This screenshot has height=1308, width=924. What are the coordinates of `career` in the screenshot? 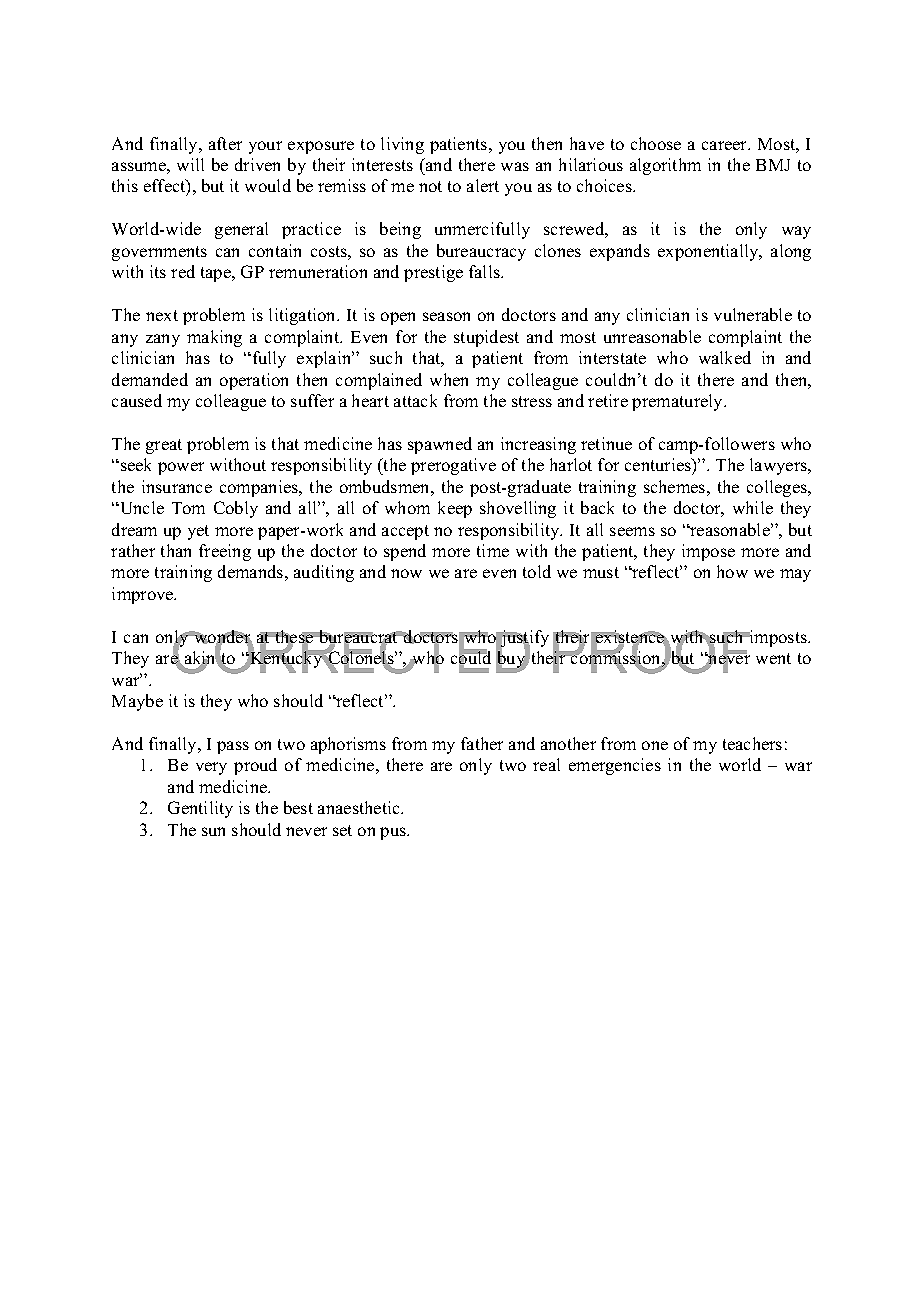 It's located at (726, 145).
